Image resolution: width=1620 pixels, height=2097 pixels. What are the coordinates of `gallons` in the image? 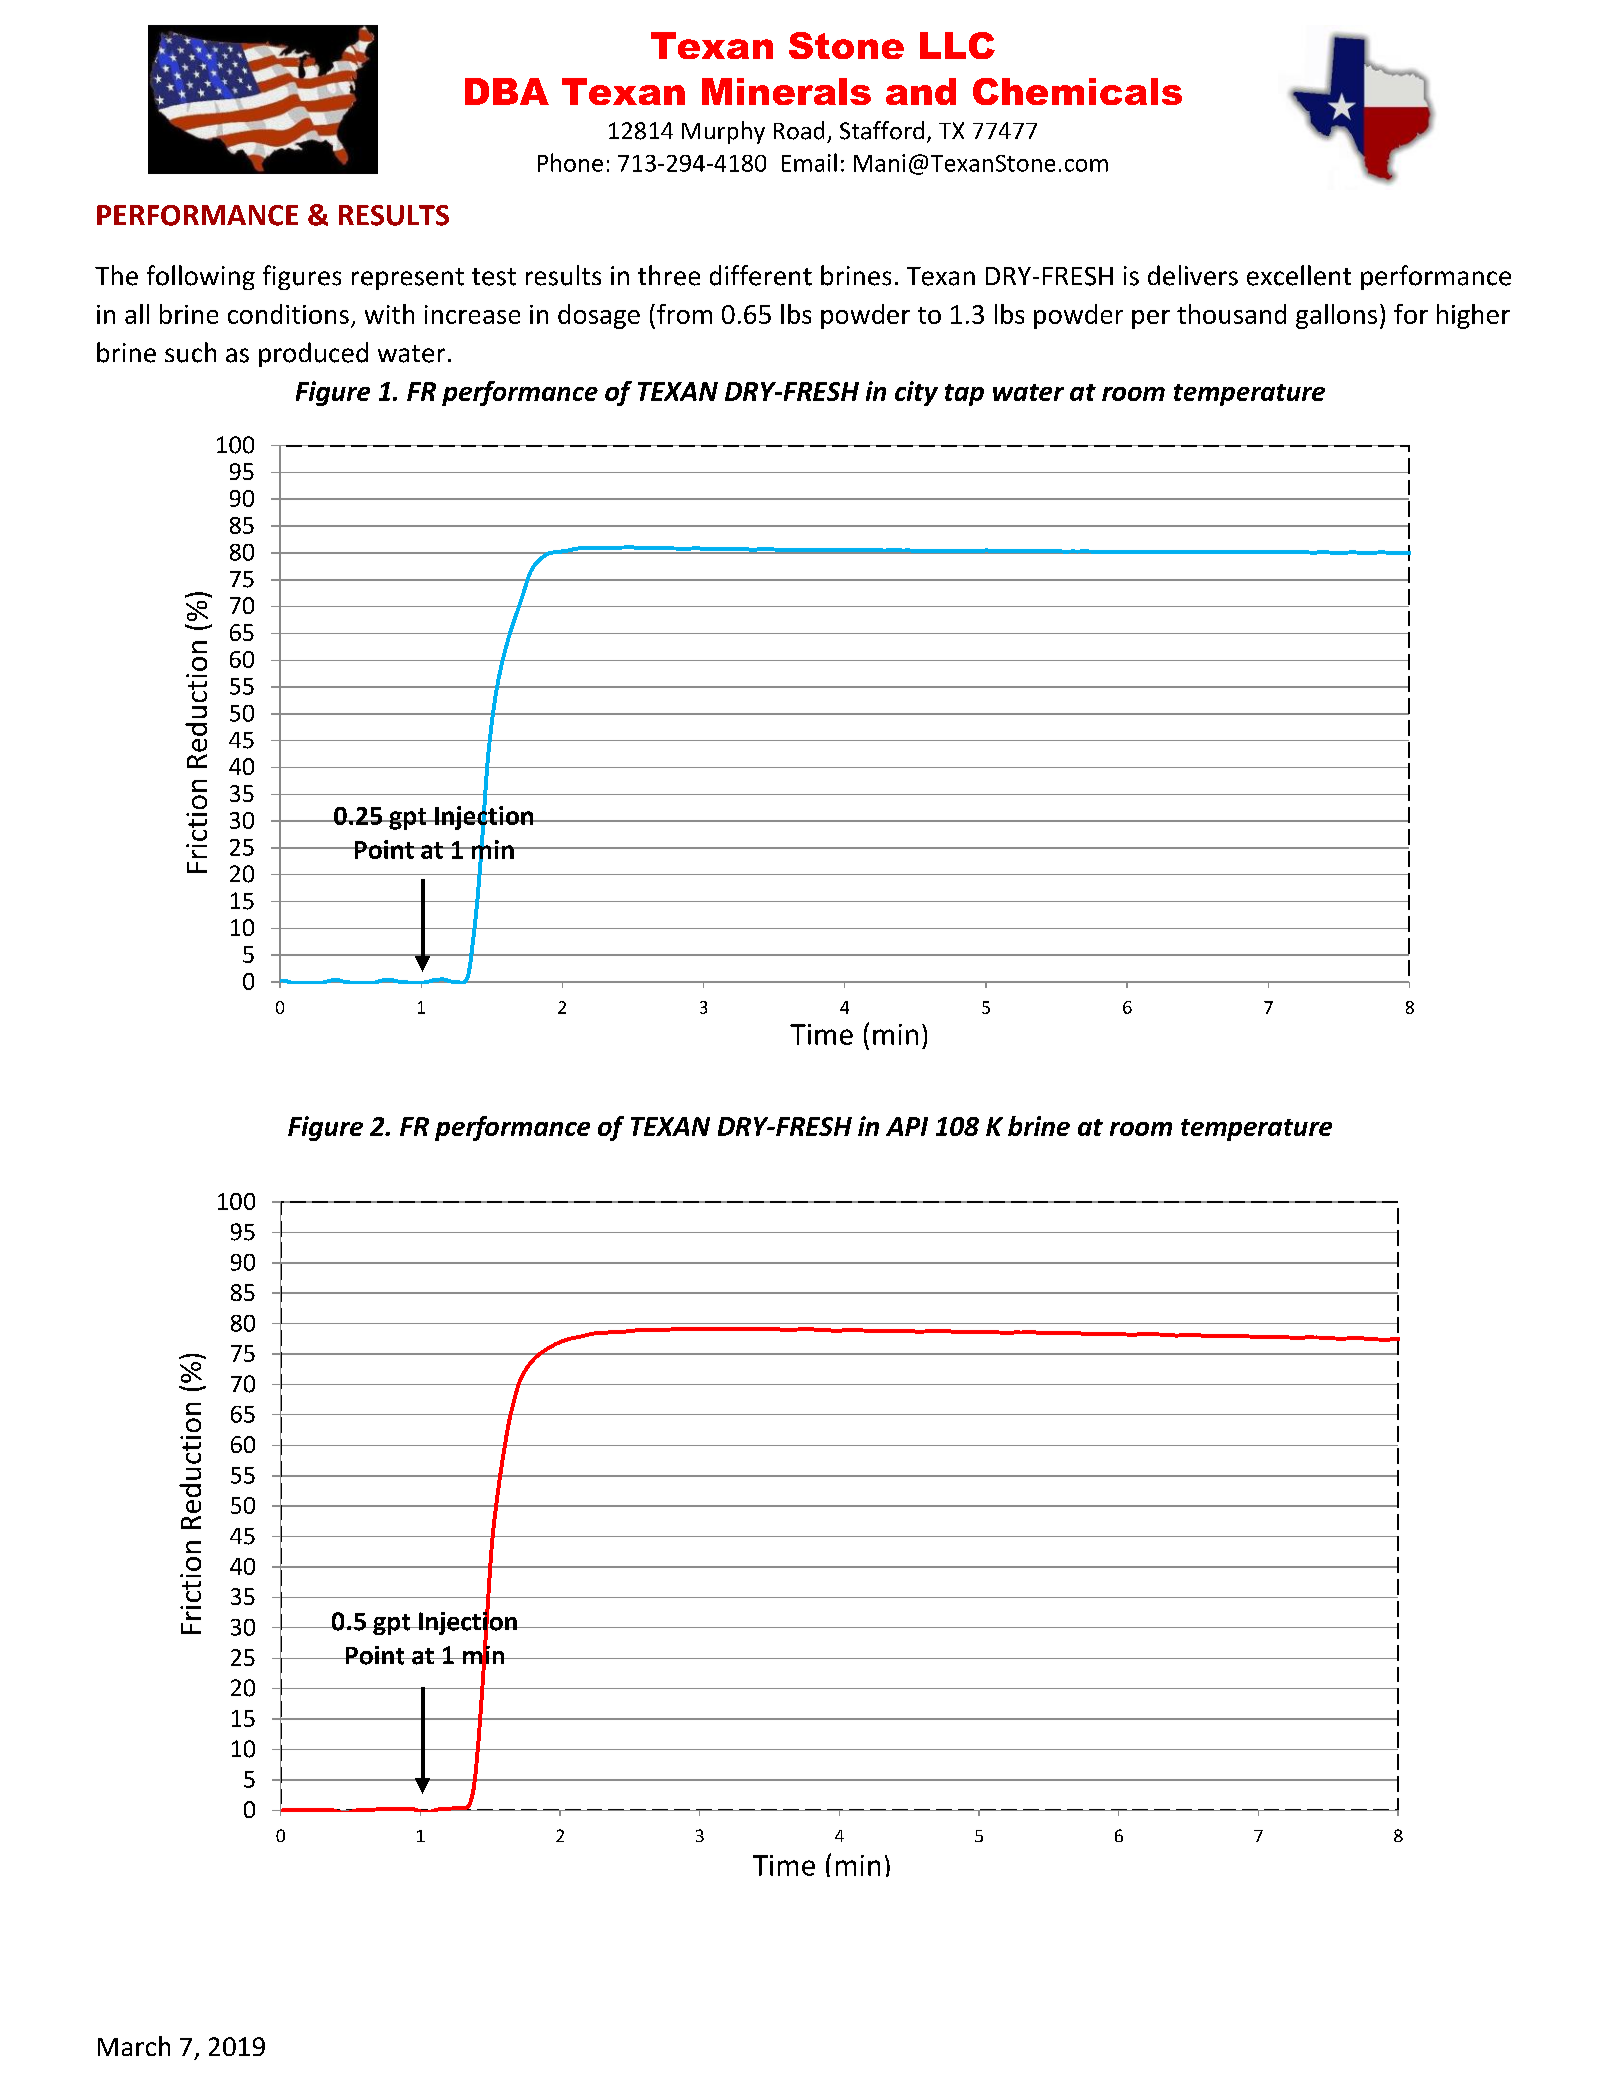 It's located at (1336, 316).
